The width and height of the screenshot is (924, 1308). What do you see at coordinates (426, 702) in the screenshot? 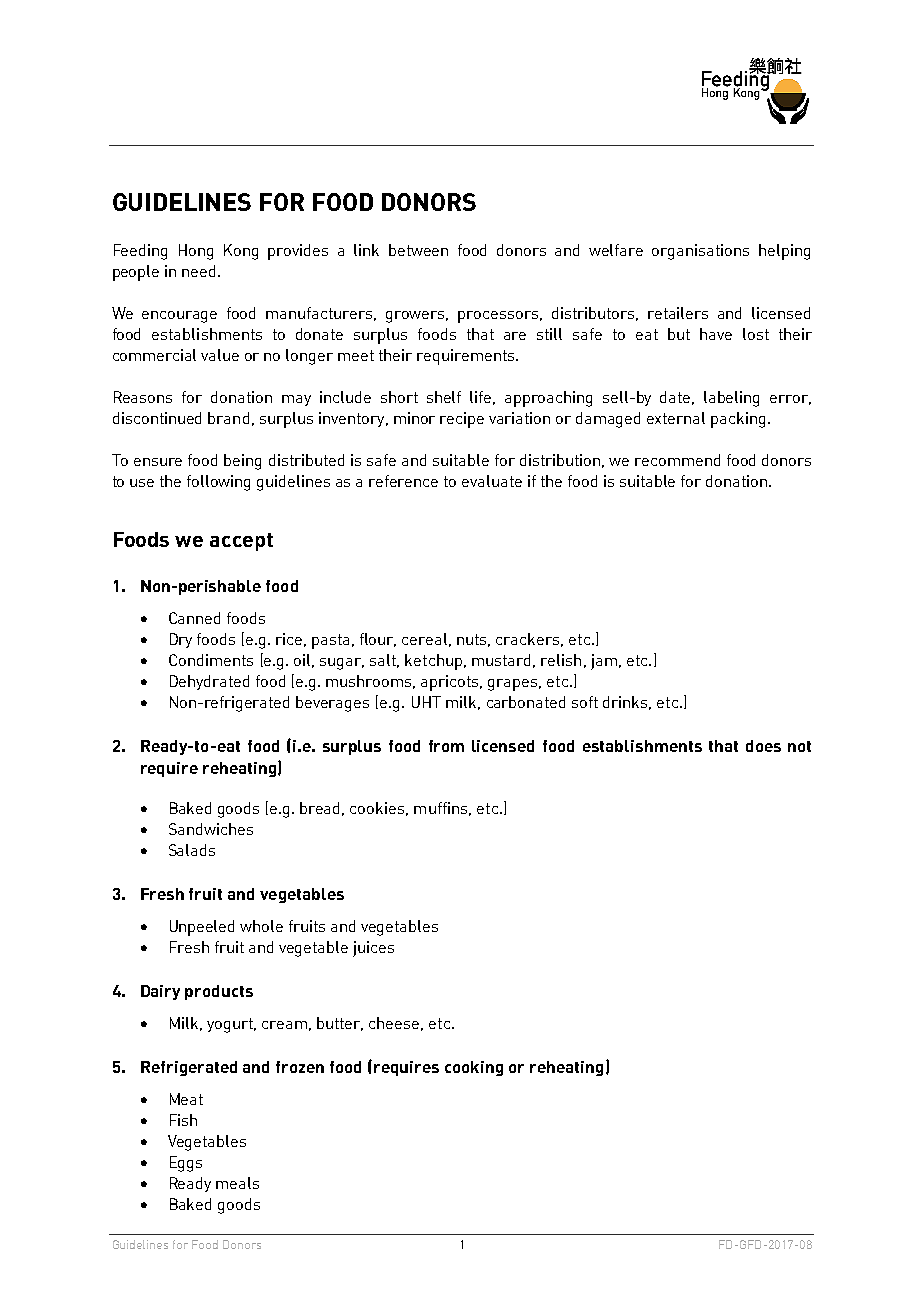
I see `UHT` at bounding box center [426, 702].
